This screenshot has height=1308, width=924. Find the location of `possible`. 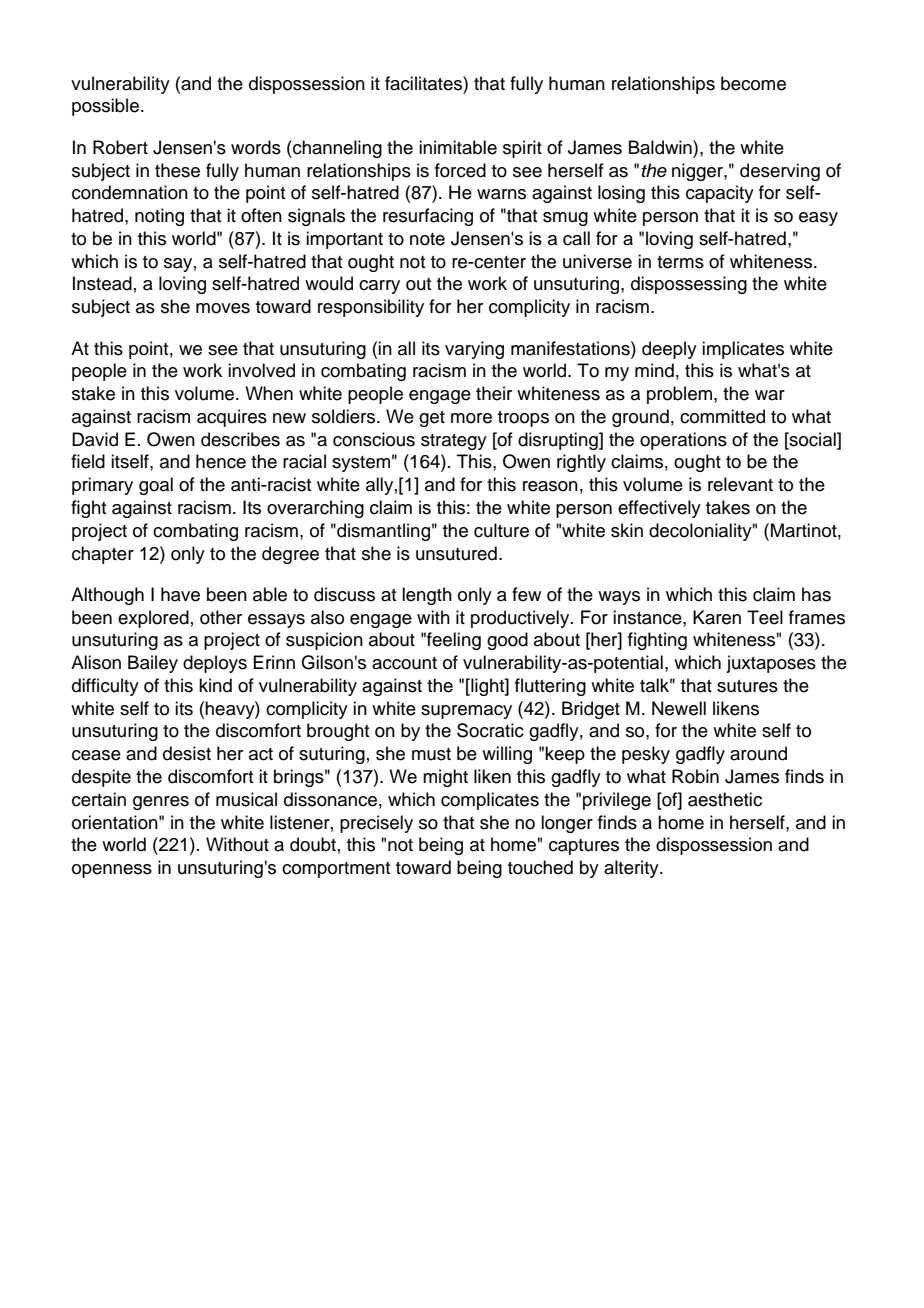

possible is located at coordinates (105, 107).
